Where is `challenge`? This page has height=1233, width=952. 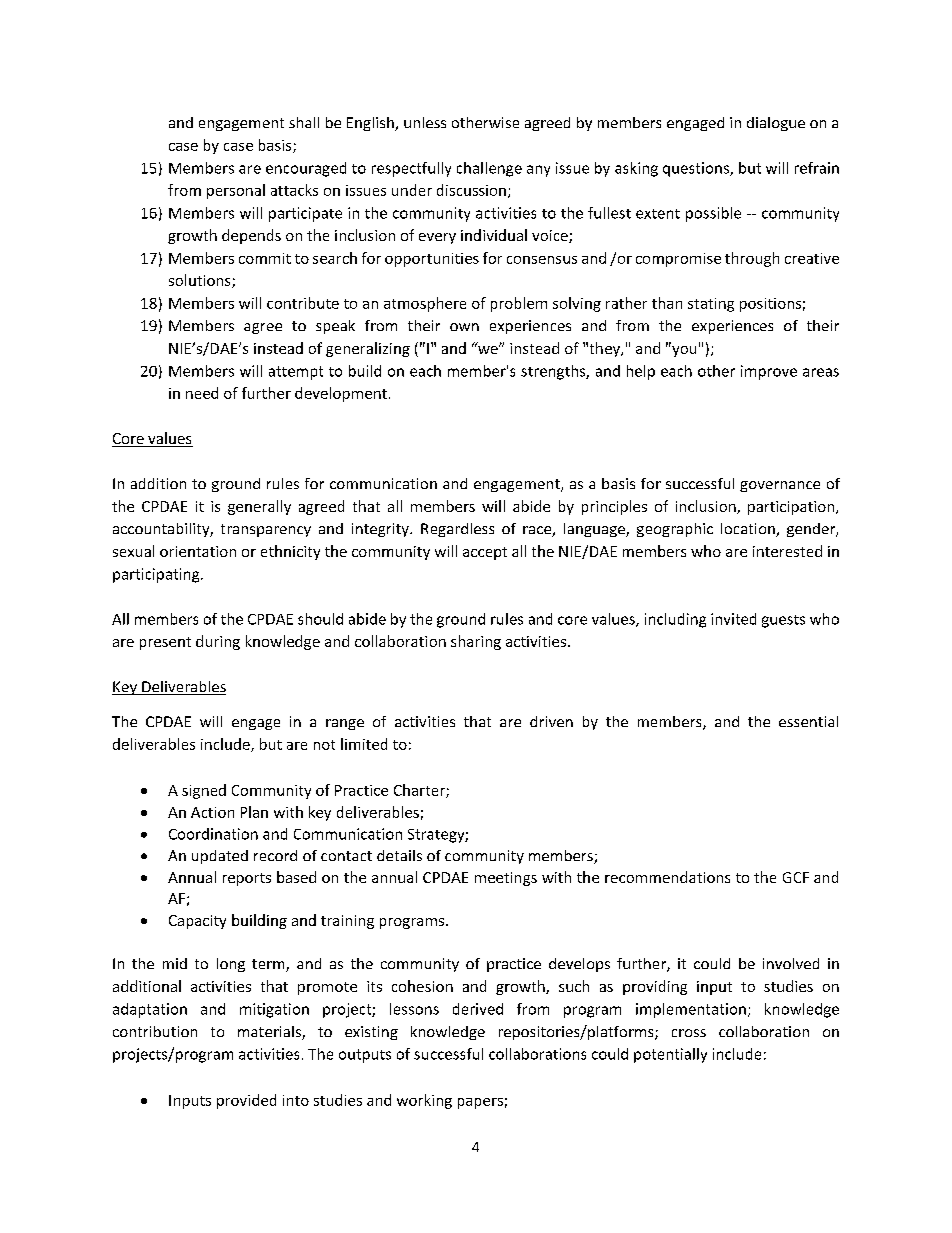 challenge is located at coordinates (489, 169).
